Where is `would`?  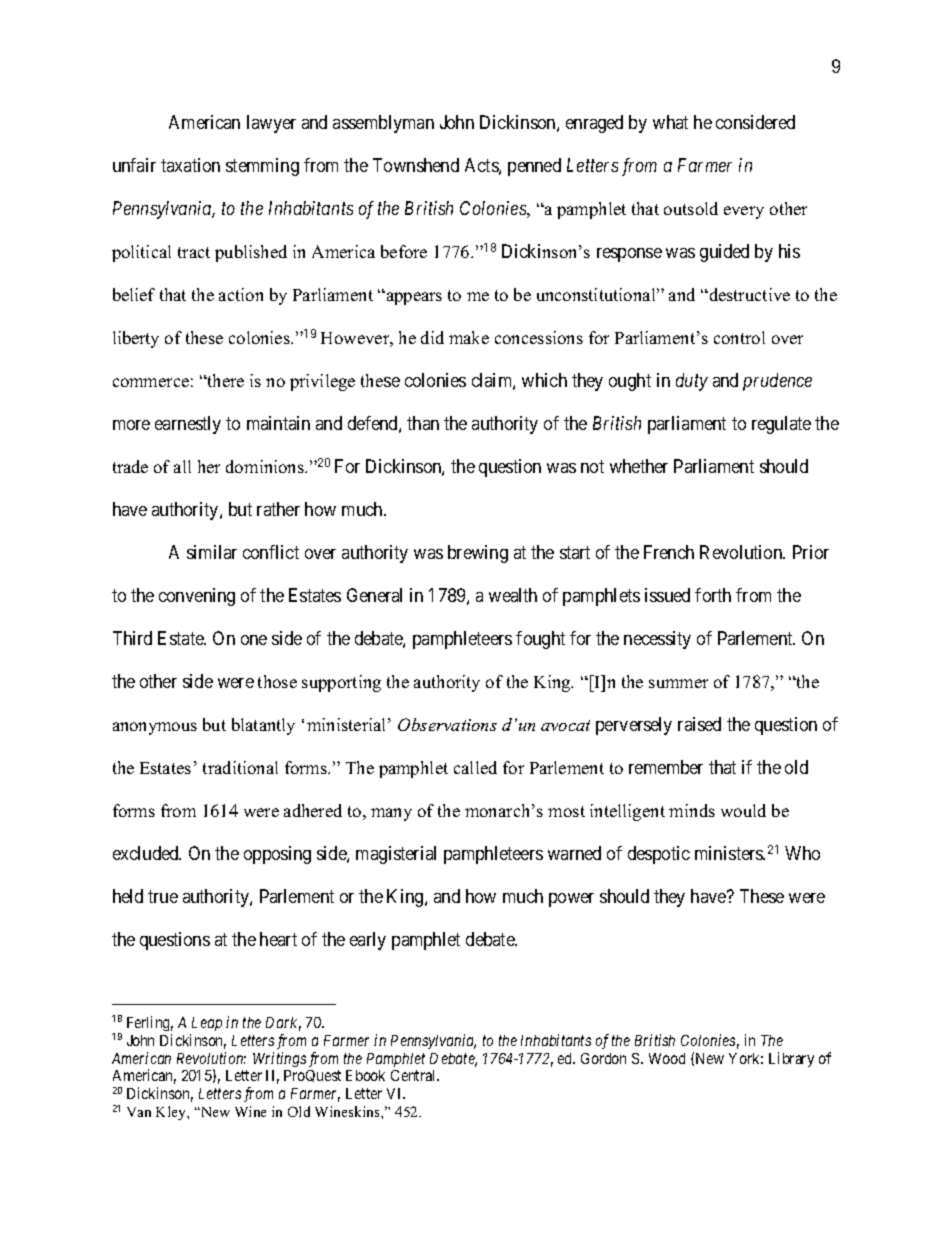 would is located at coordinates (743, 810).
